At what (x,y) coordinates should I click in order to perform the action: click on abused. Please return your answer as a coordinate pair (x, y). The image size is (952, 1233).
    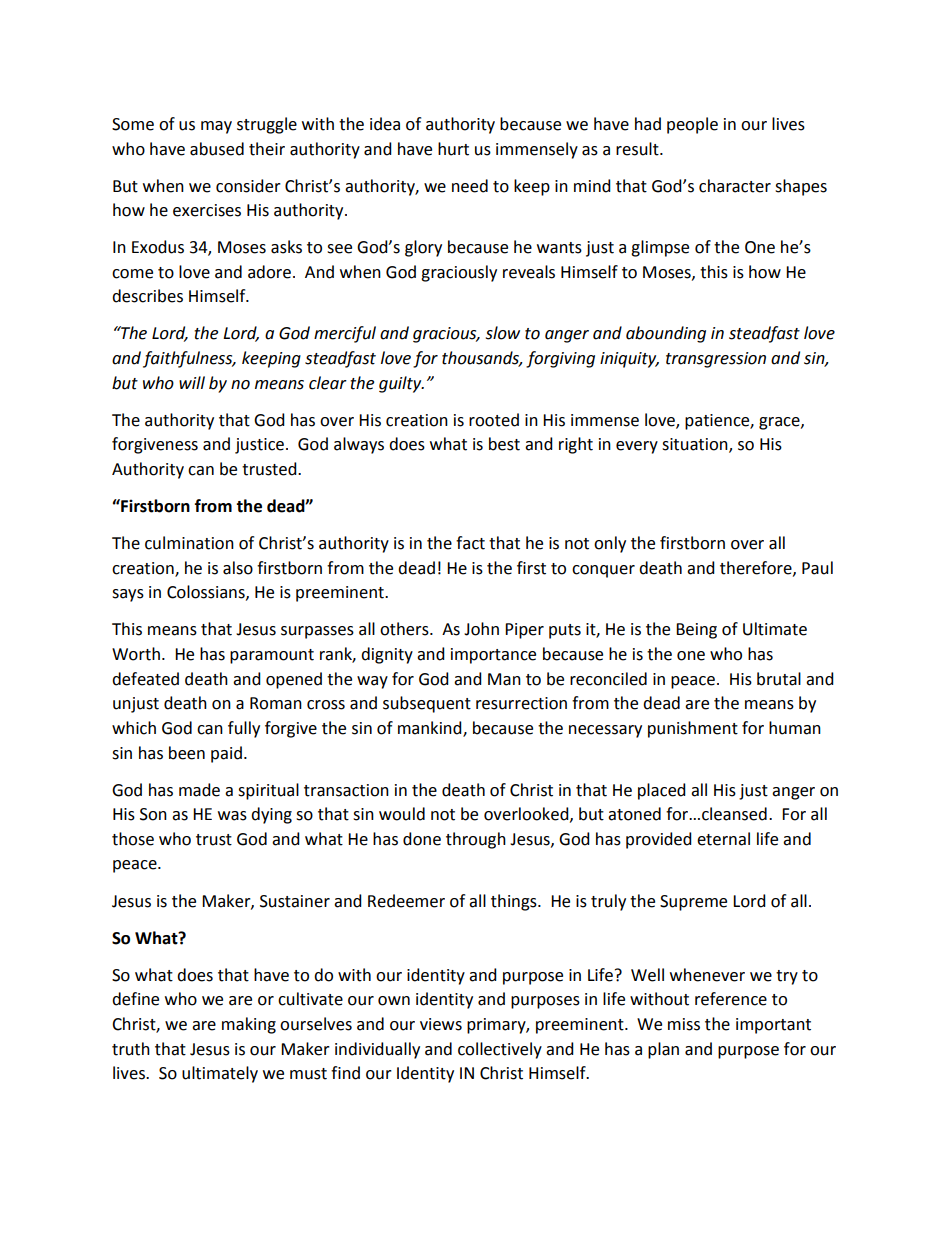
    Looking at the image, I should click on (217, 149).
